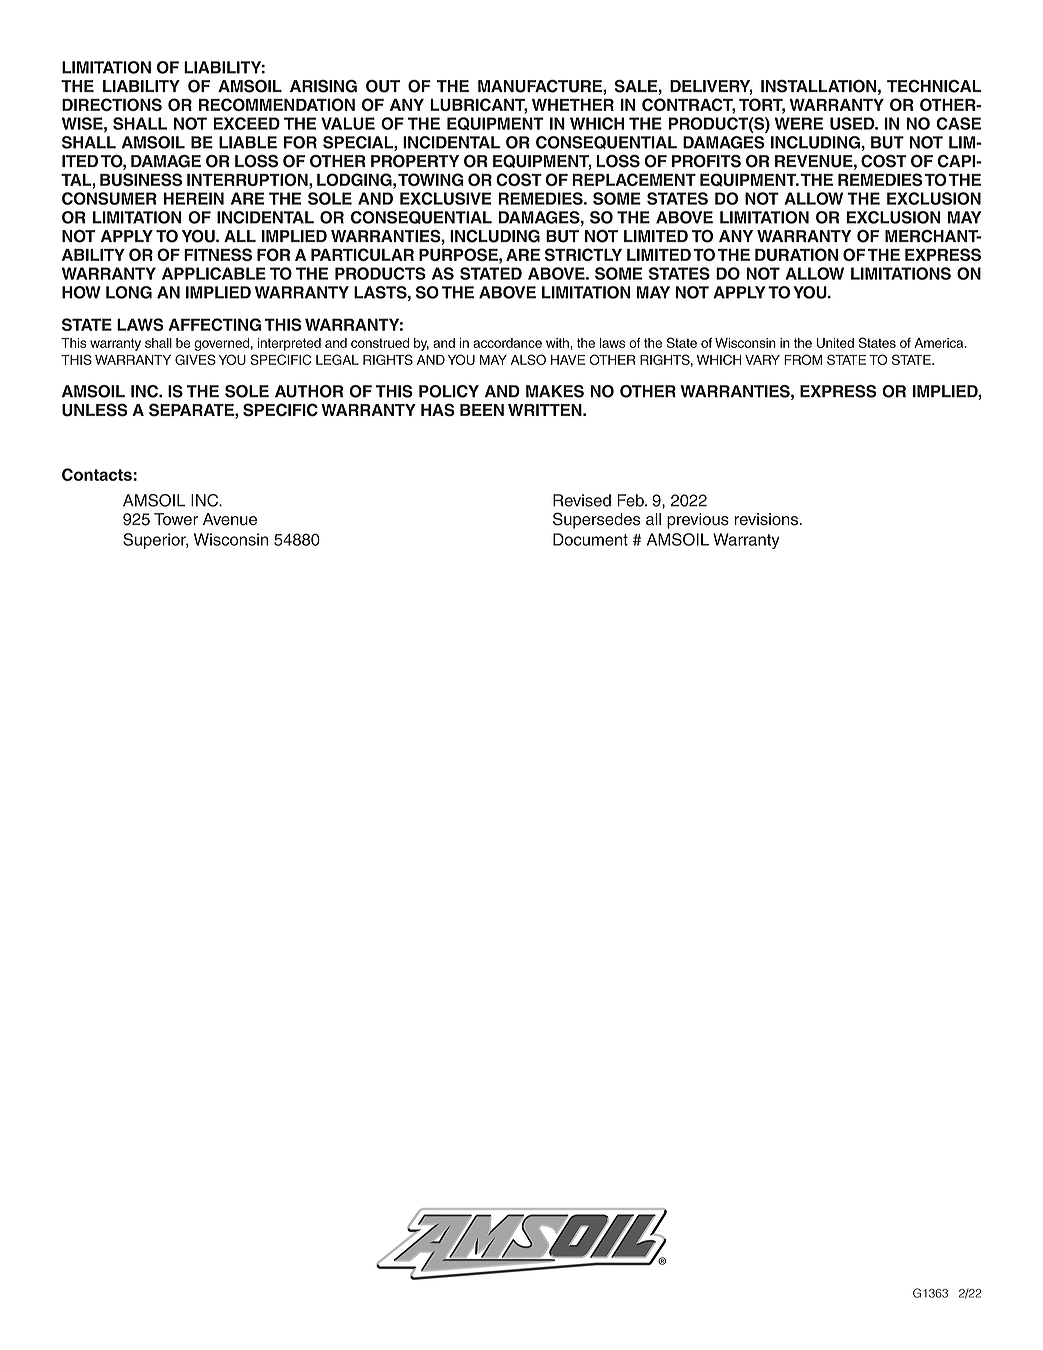 This screenshot has height=1350, width=1043. What do you see at coordinates (940, 343) in the screenshot?
I see `America` at bounding box center [940, 343].
